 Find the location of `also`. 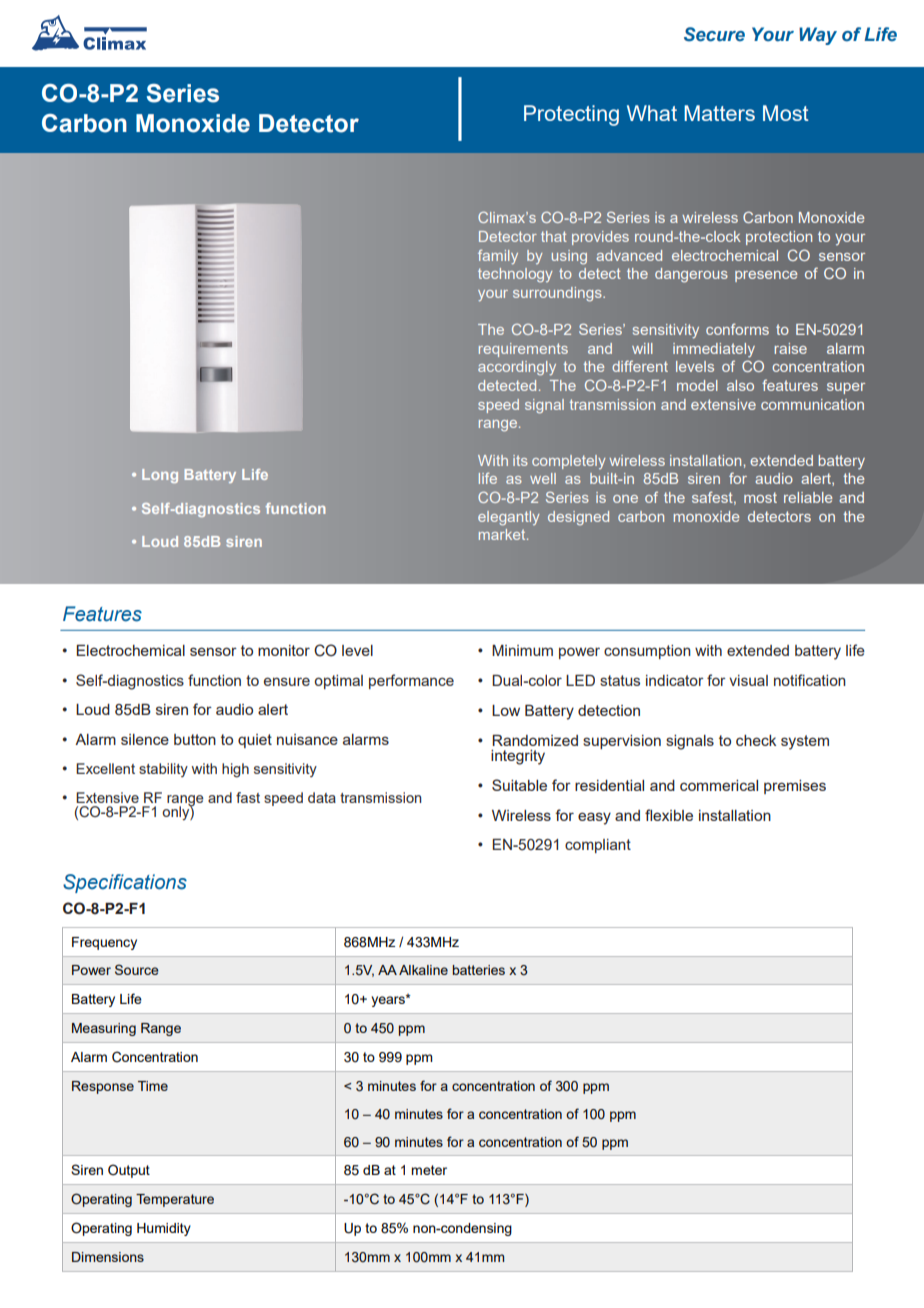

also is located at coordinates (740, 385).
